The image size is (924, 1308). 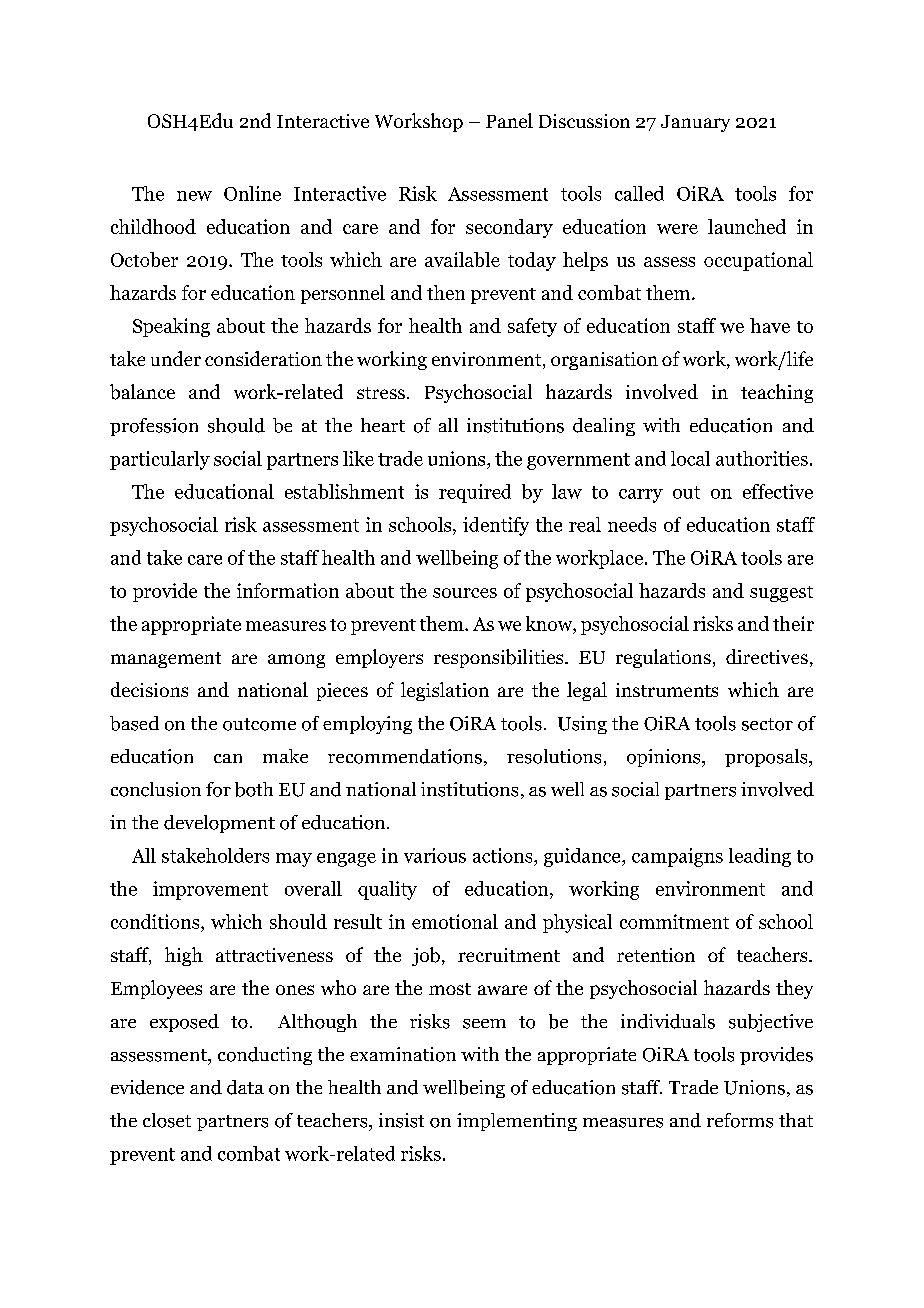 What do you see at coordinates (740, 1120) in the image?
I see `reforms` at bounding box center [740, 1120].
